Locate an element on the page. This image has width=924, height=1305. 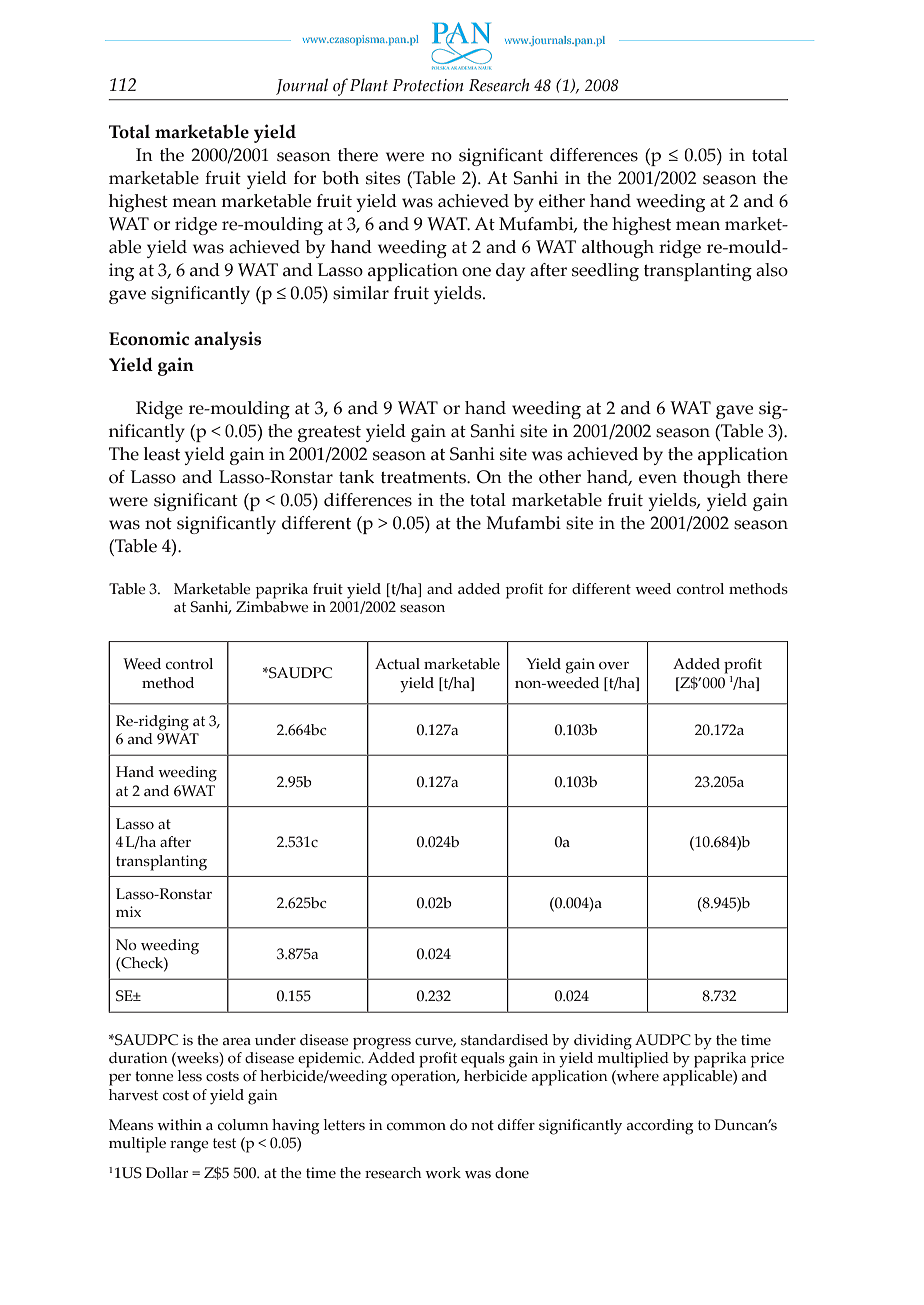
Zimbabwe is located at coordinates (272, 607).
